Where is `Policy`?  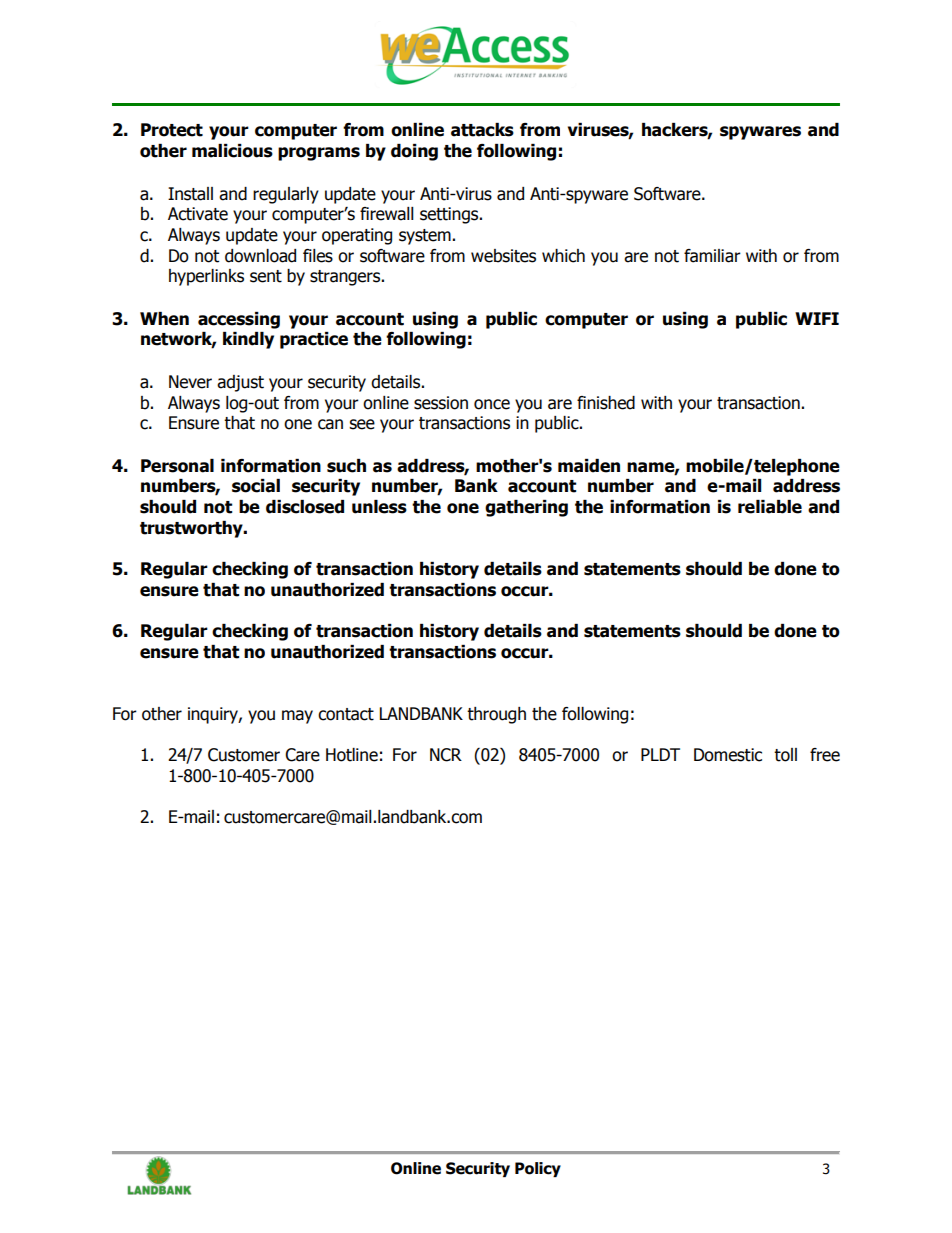 Policy is located at coordinates (538, 1169).
